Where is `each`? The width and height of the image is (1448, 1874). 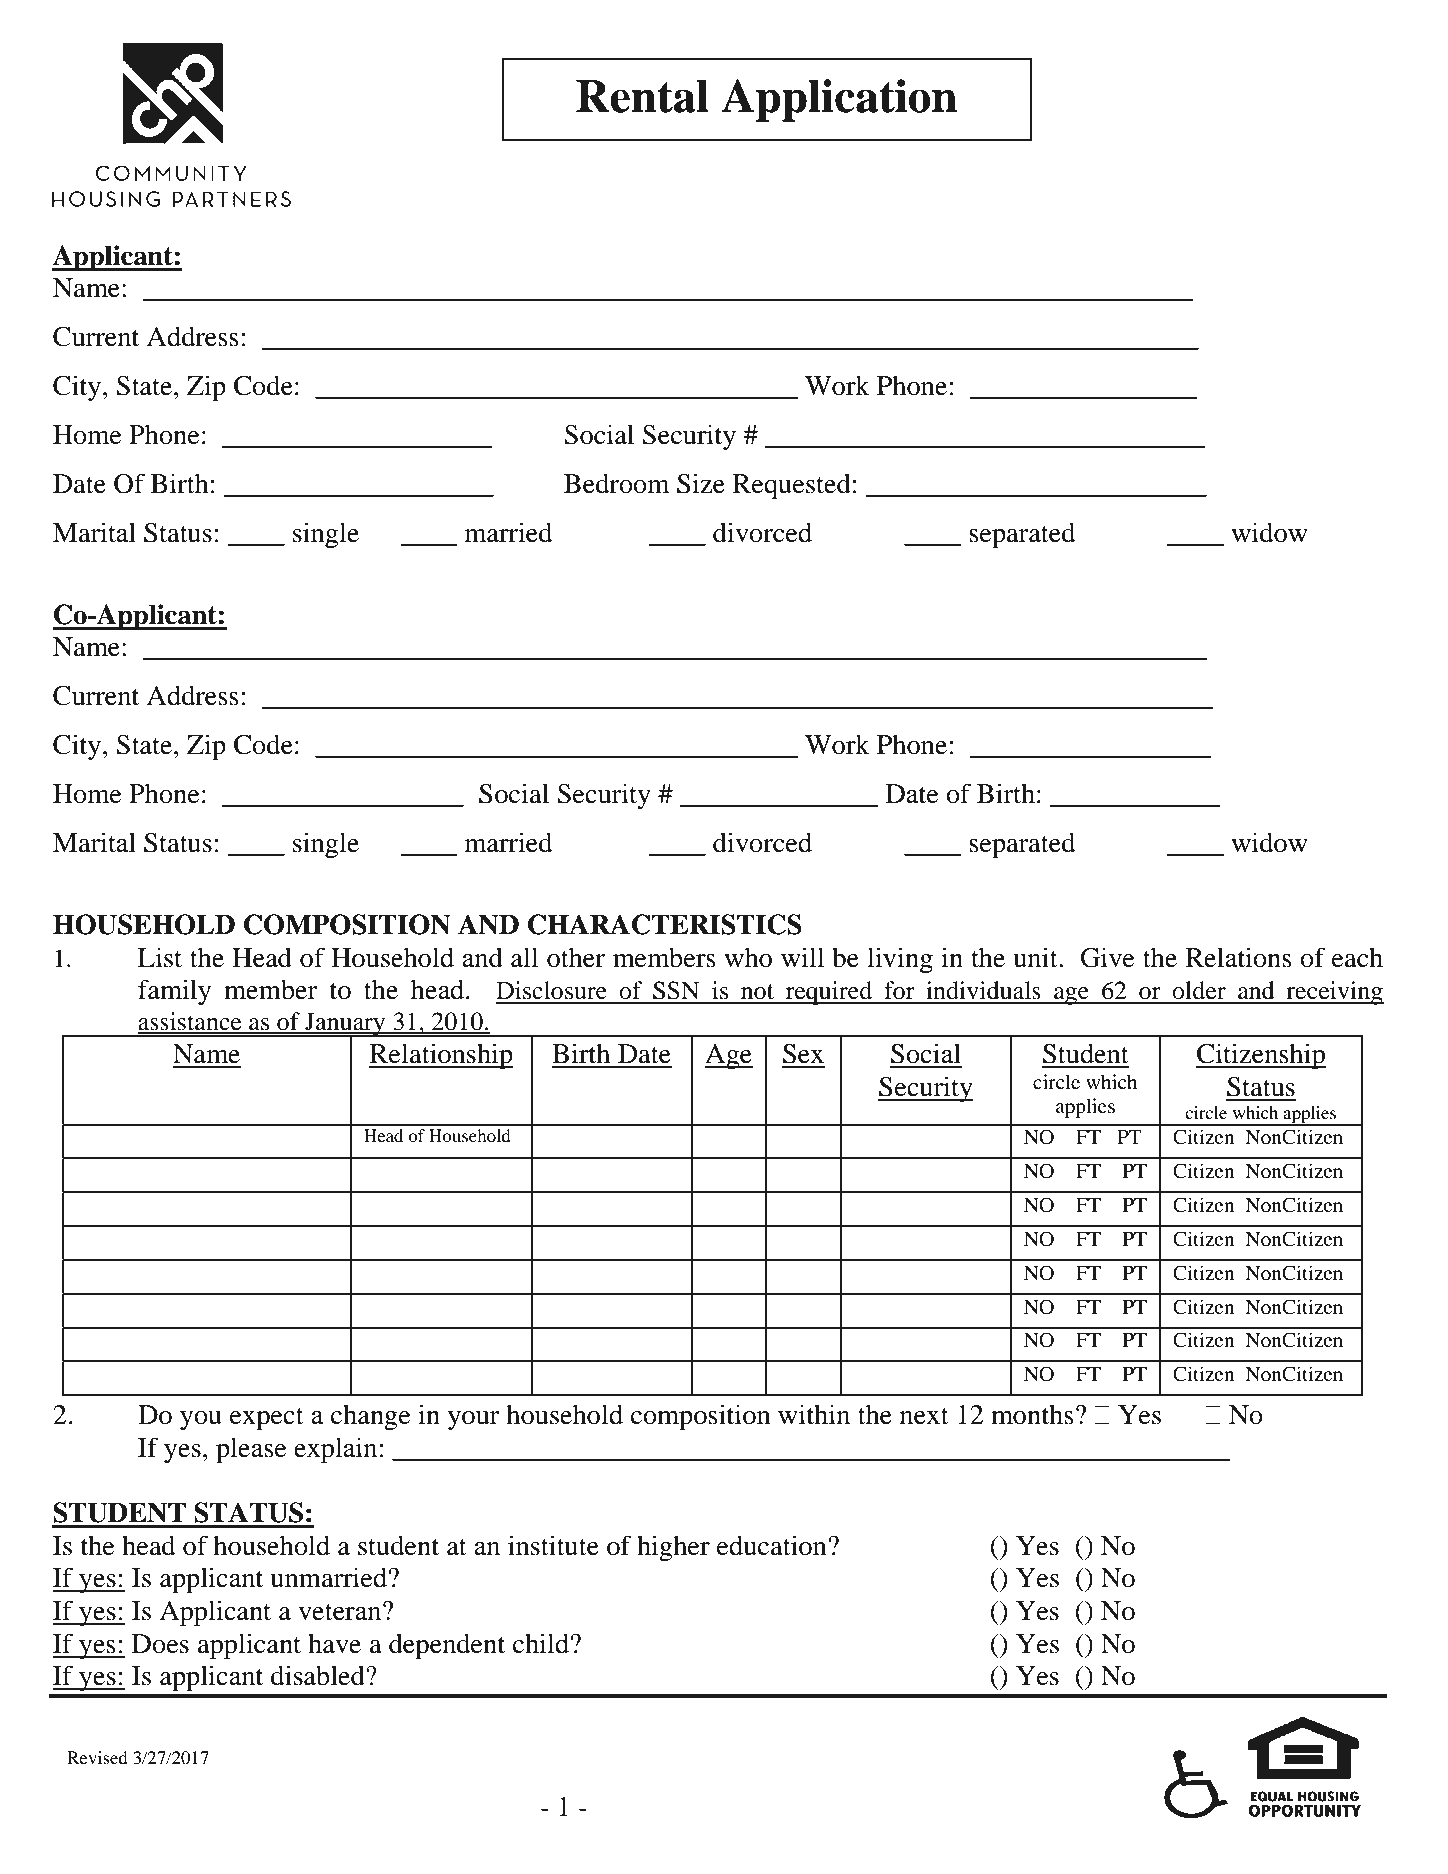 each is located at coordinates (1357, 958).
